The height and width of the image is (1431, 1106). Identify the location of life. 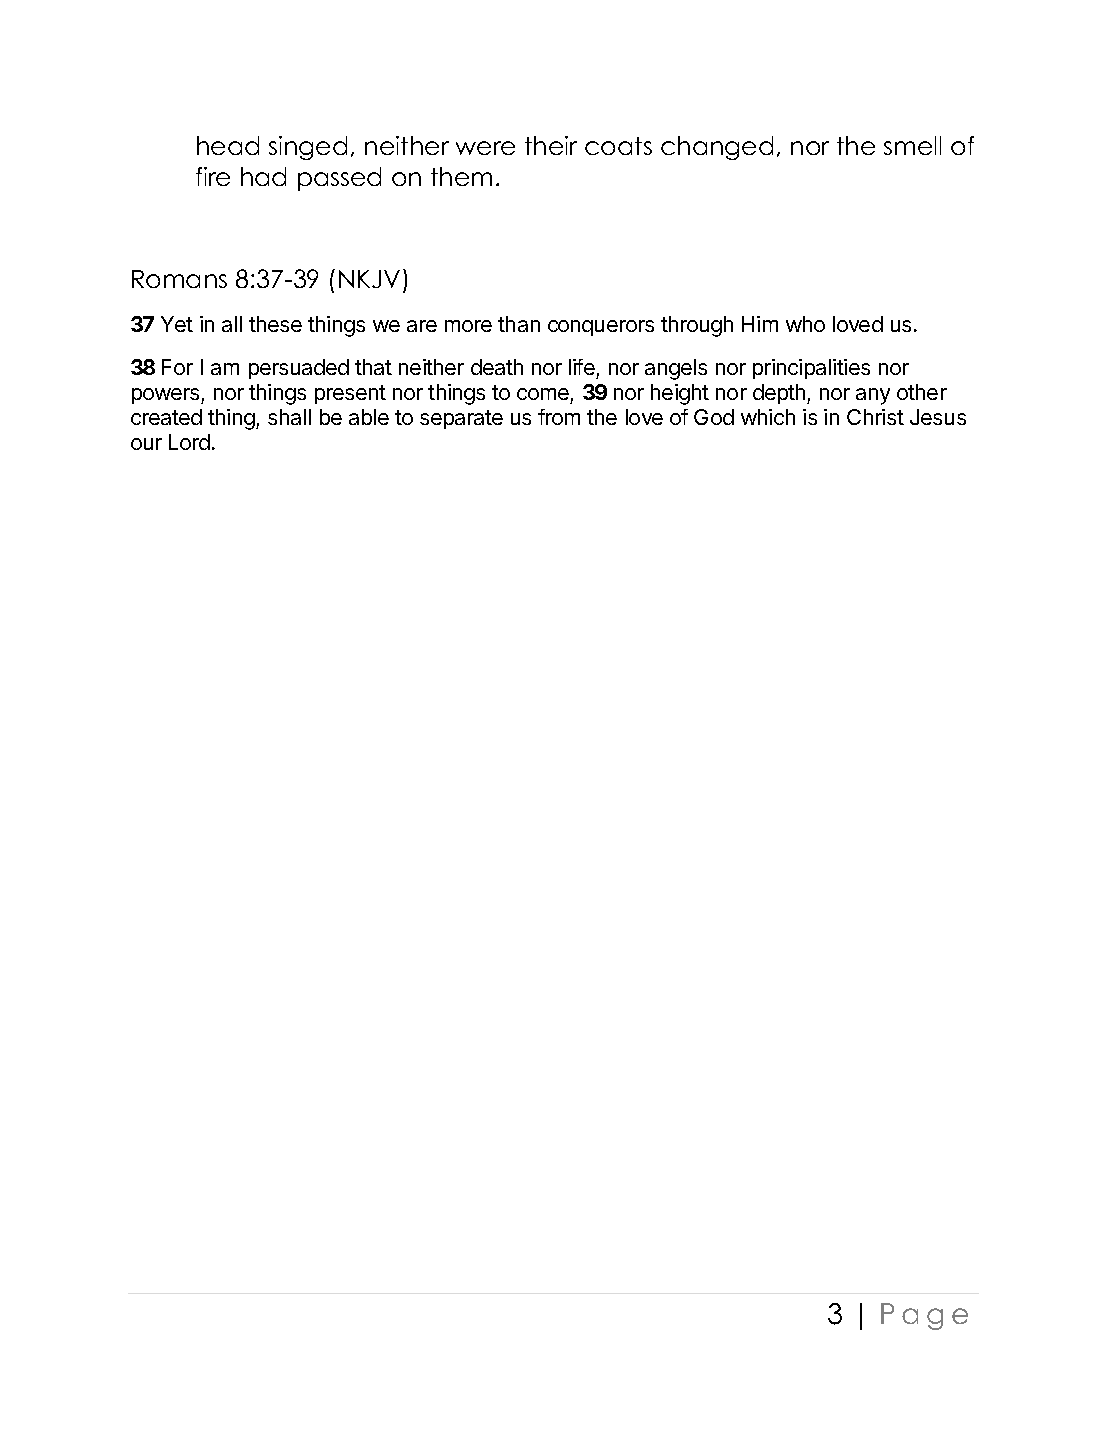
(582, 367).
